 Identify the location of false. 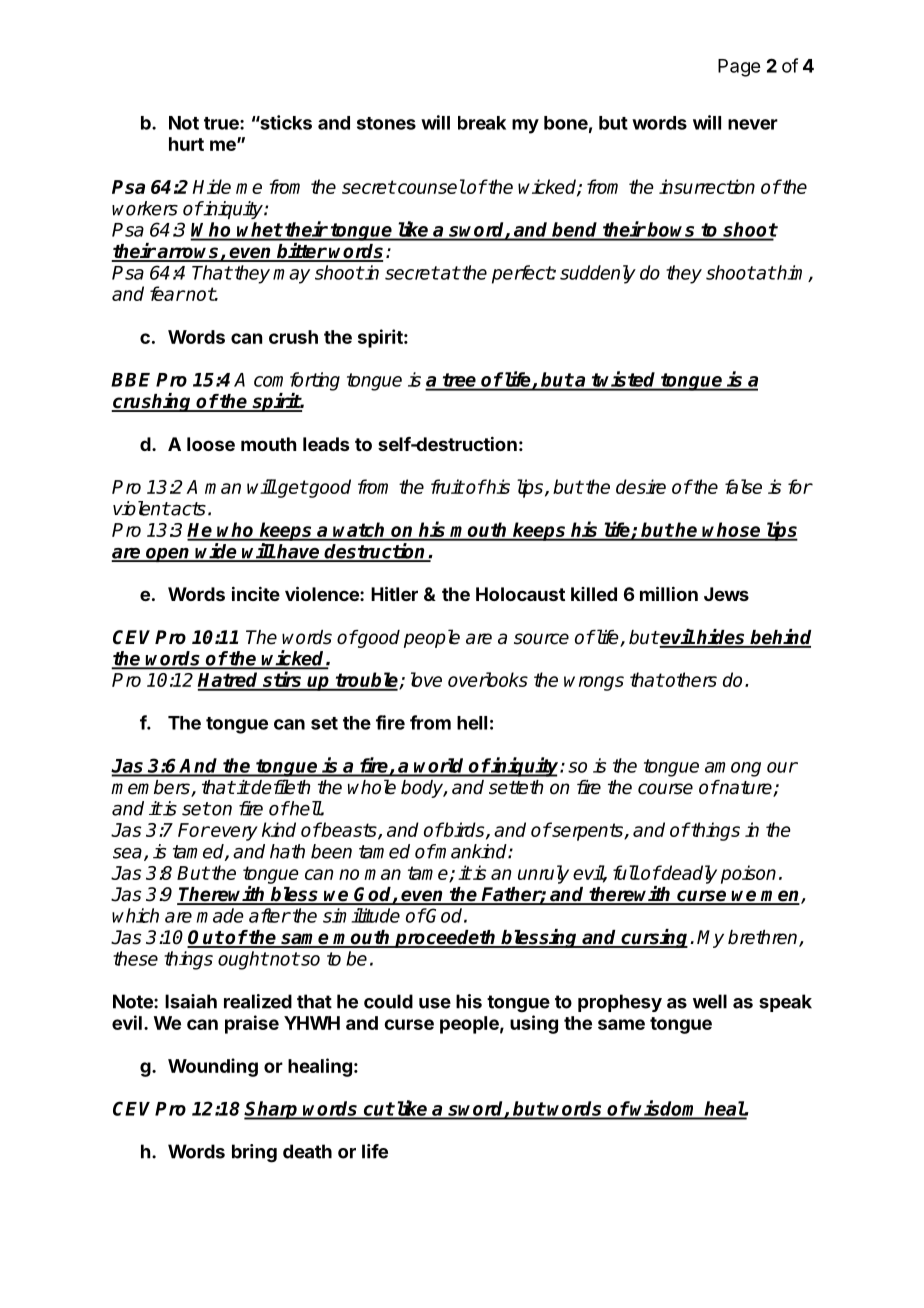
(743, 486).
